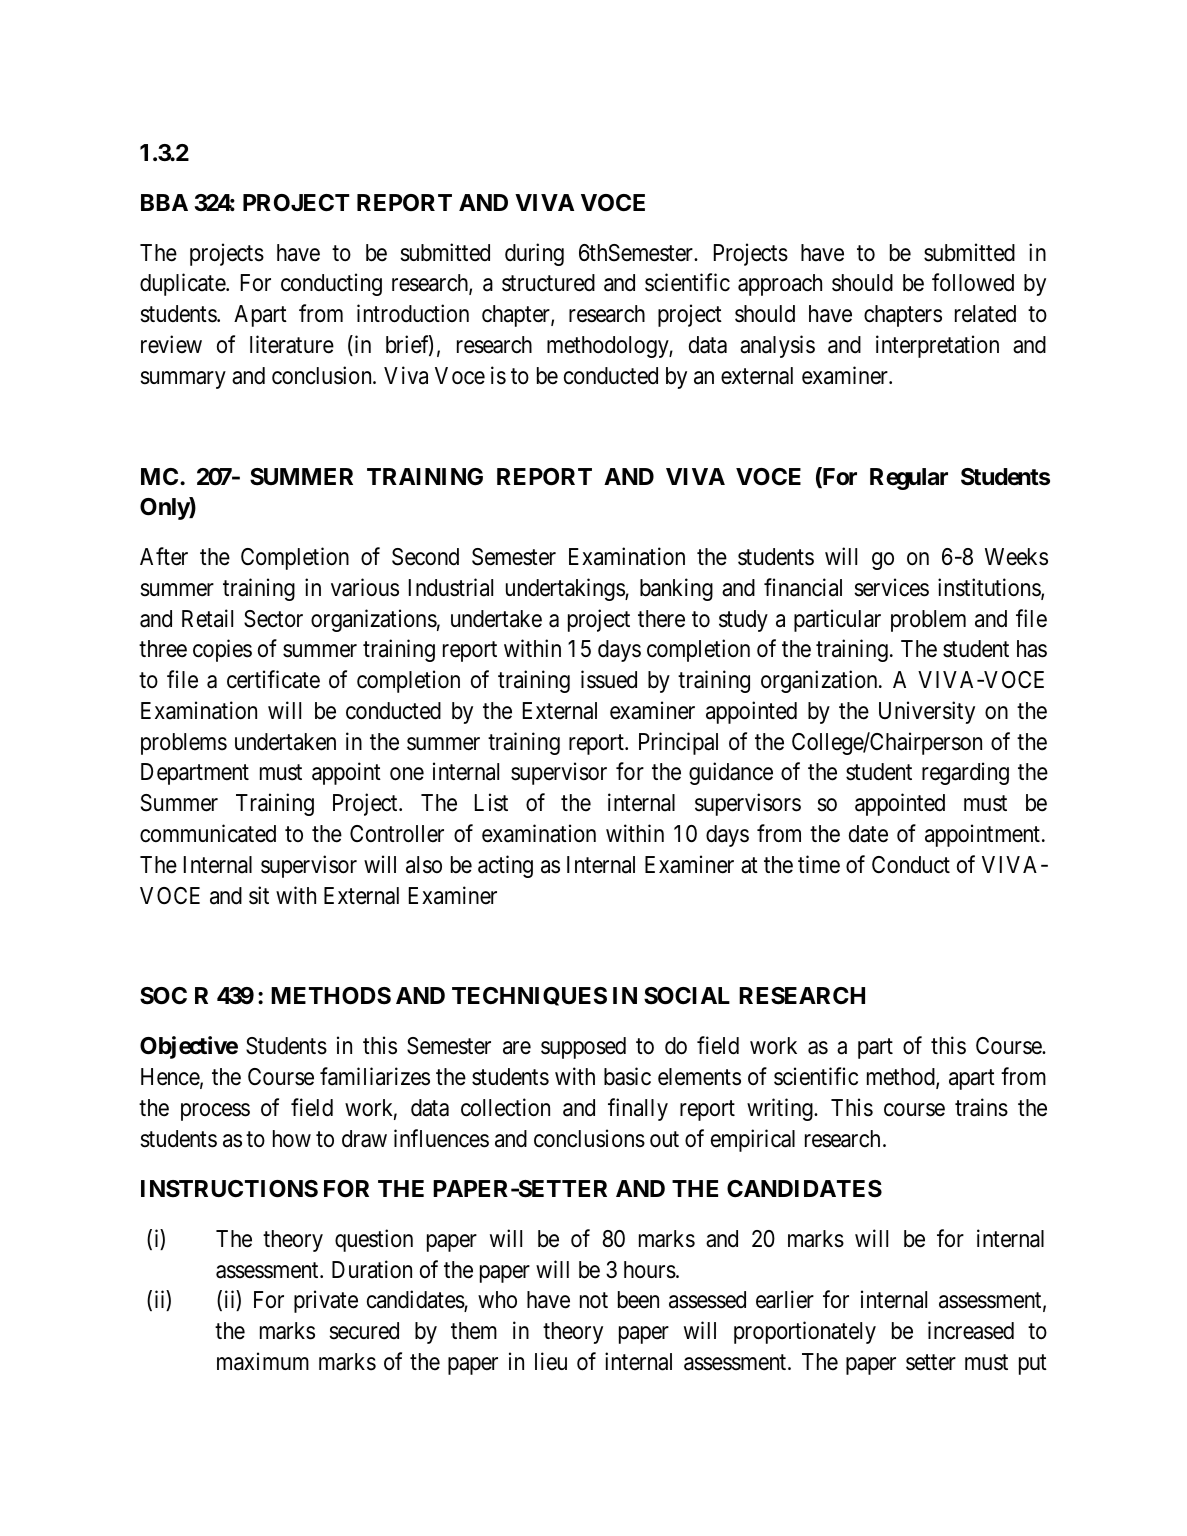 The height and width of the document is (1536, 1187). What do you see at coordinates (583, 1048) in the document?
I see `supposed` at bounding box center [583, 1048].
